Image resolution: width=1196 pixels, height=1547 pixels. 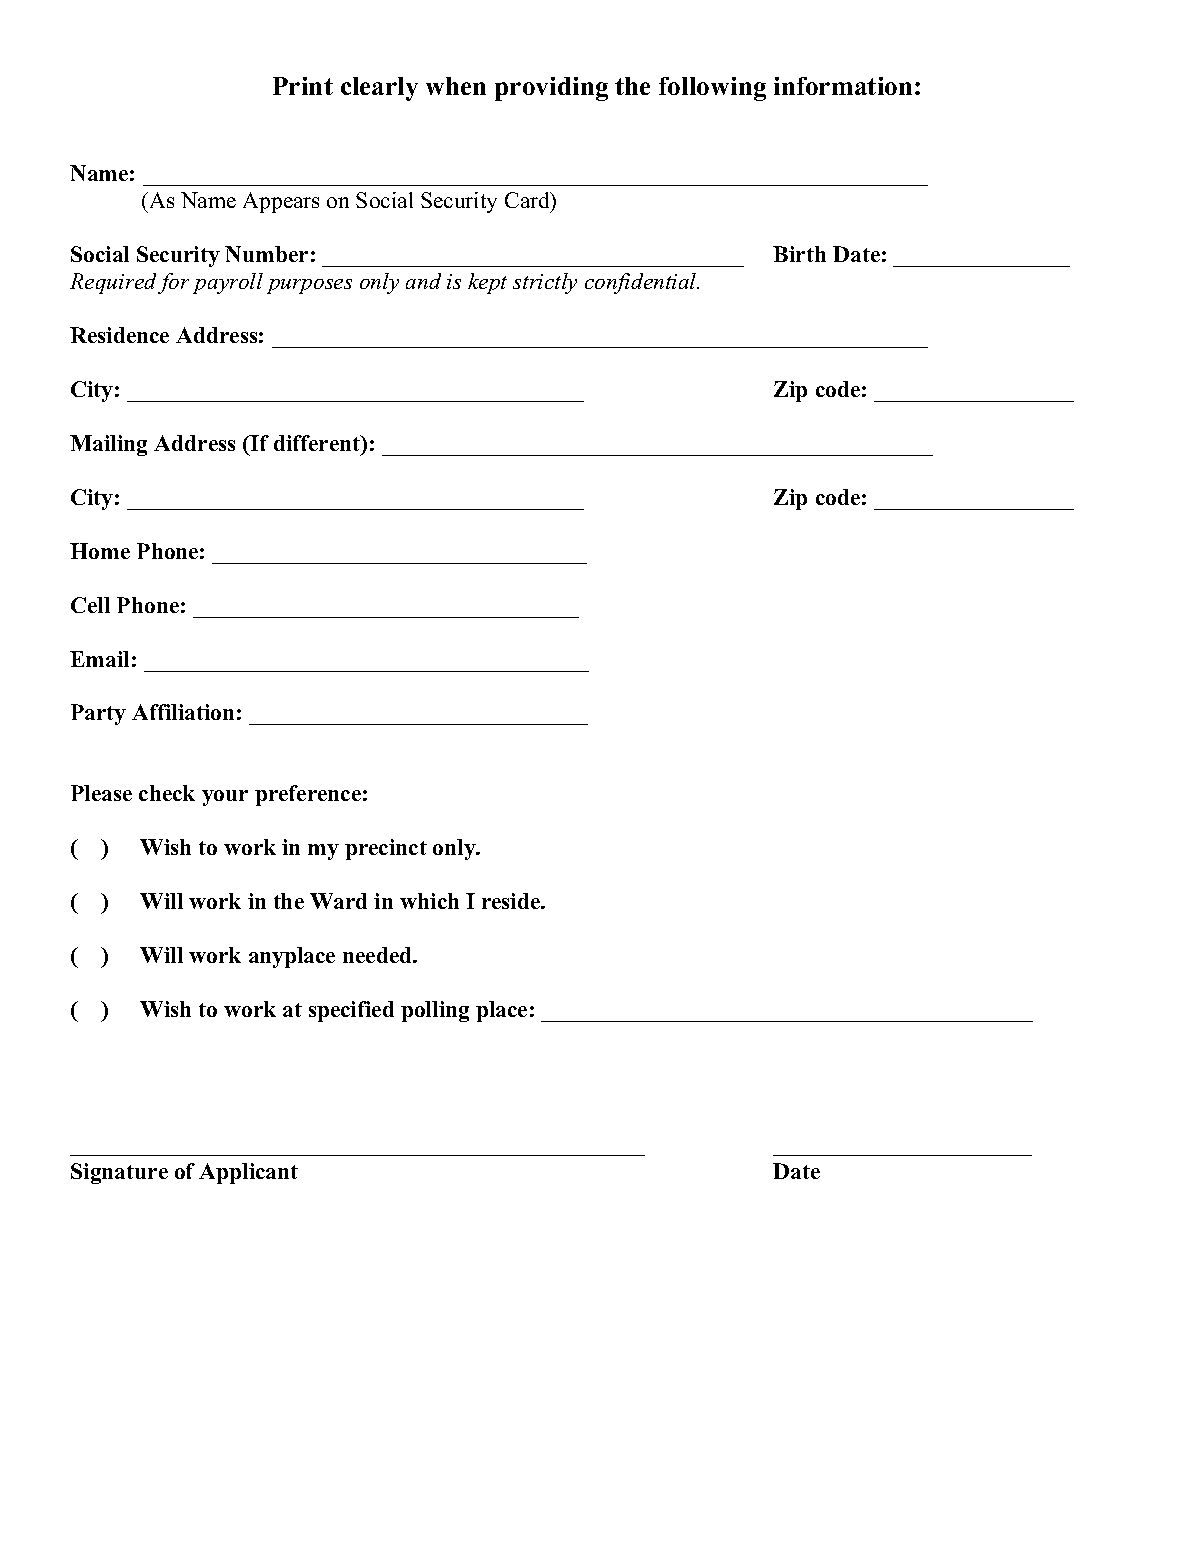 What do you see at coordinates (386, 849) in the page?
I see `precinct` at bounding box center [386, 849].
